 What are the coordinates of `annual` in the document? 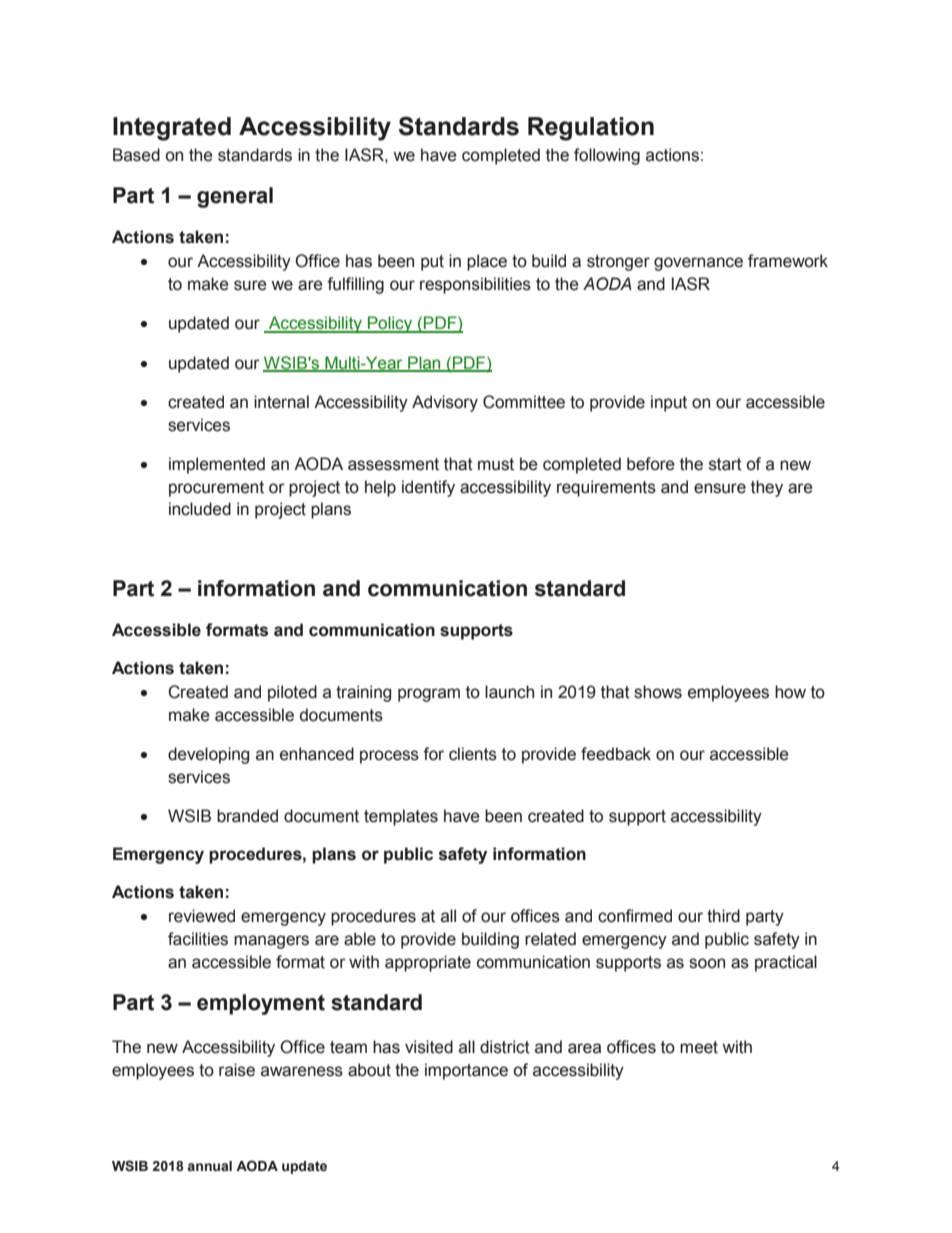 It's located at (209, 1166).
